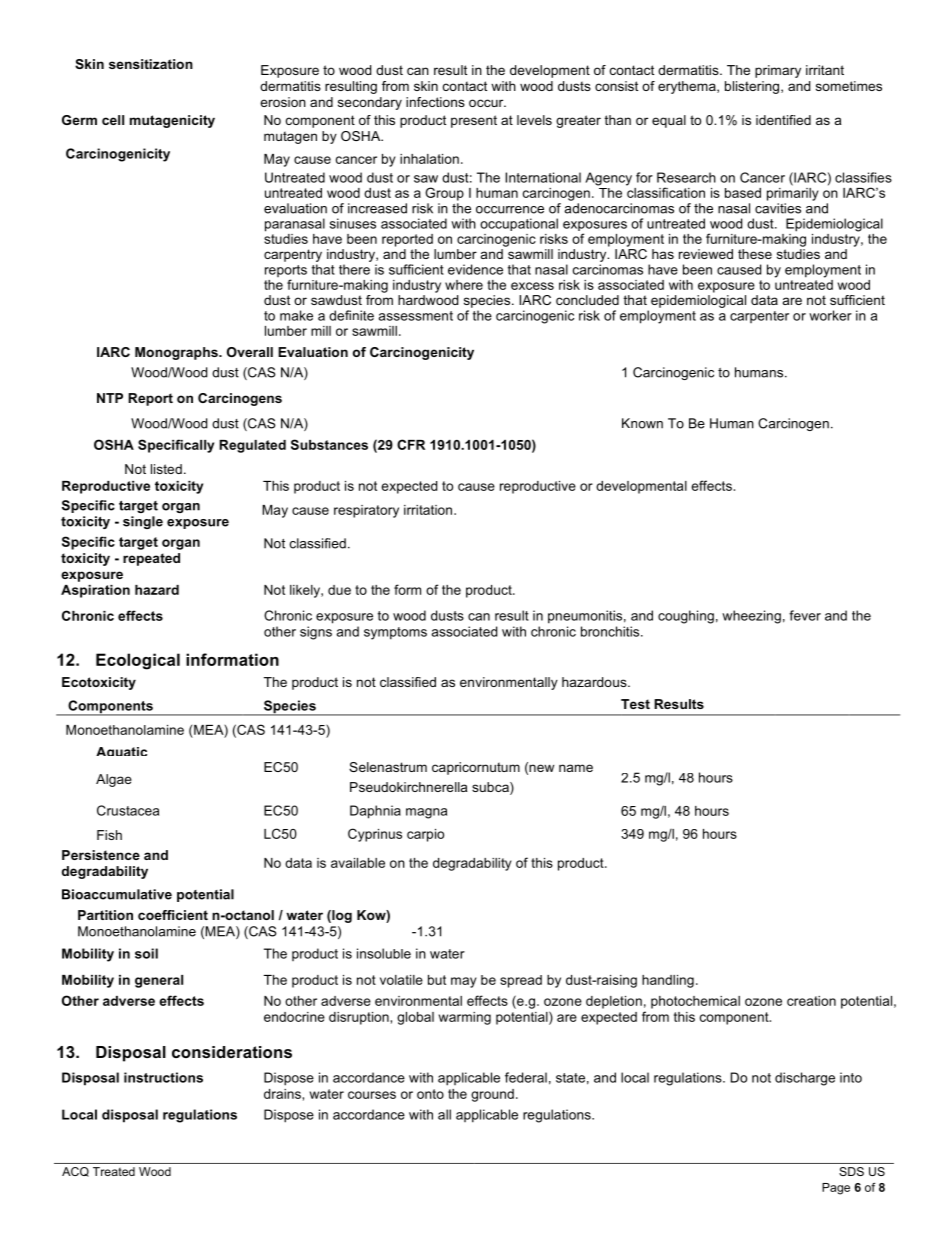  I want to click on instructions, so click(163, 1077).
